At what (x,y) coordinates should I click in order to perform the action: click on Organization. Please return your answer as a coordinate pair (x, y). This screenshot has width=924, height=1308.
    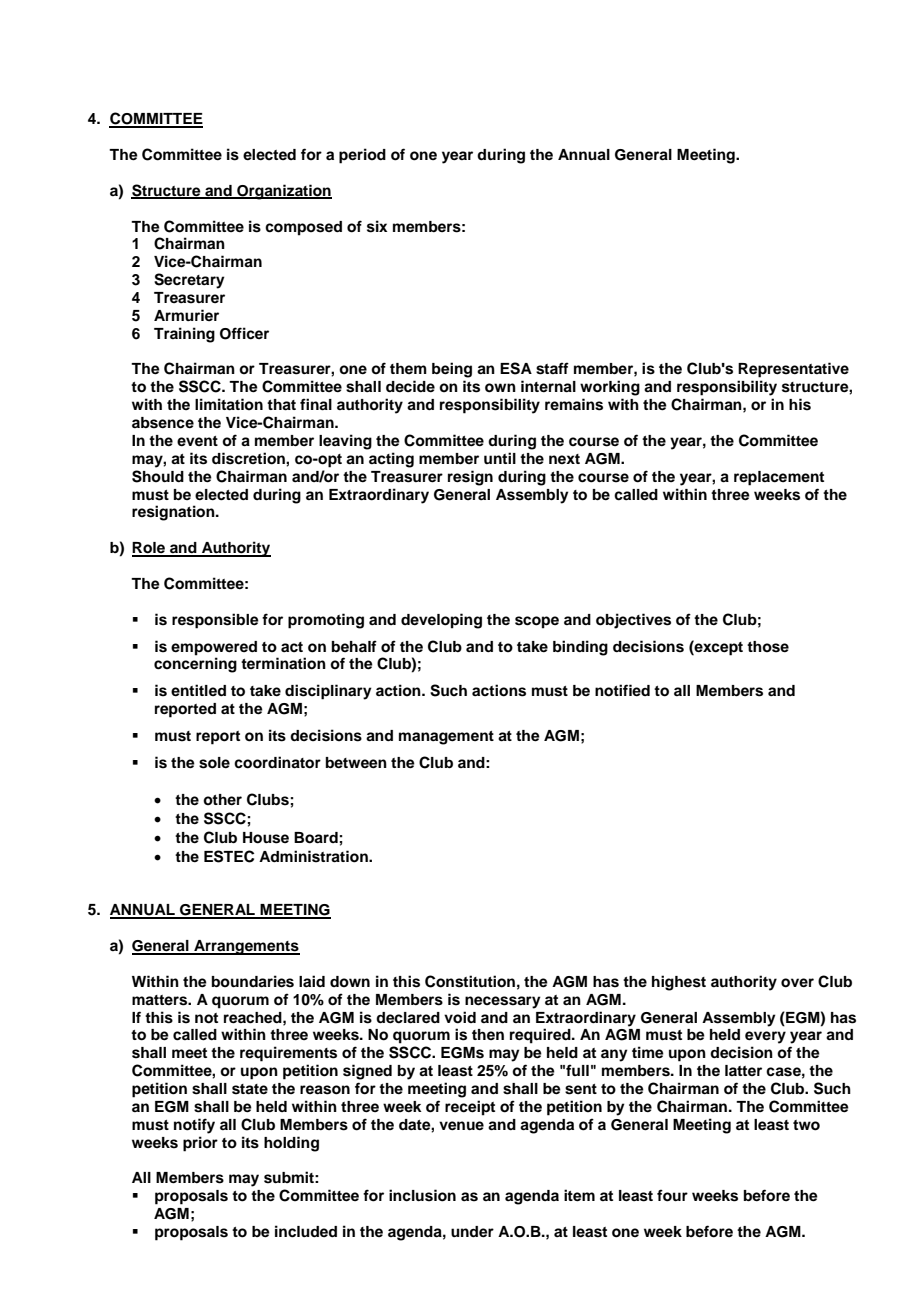
    Looking at the image, I should click on (283, 192).
